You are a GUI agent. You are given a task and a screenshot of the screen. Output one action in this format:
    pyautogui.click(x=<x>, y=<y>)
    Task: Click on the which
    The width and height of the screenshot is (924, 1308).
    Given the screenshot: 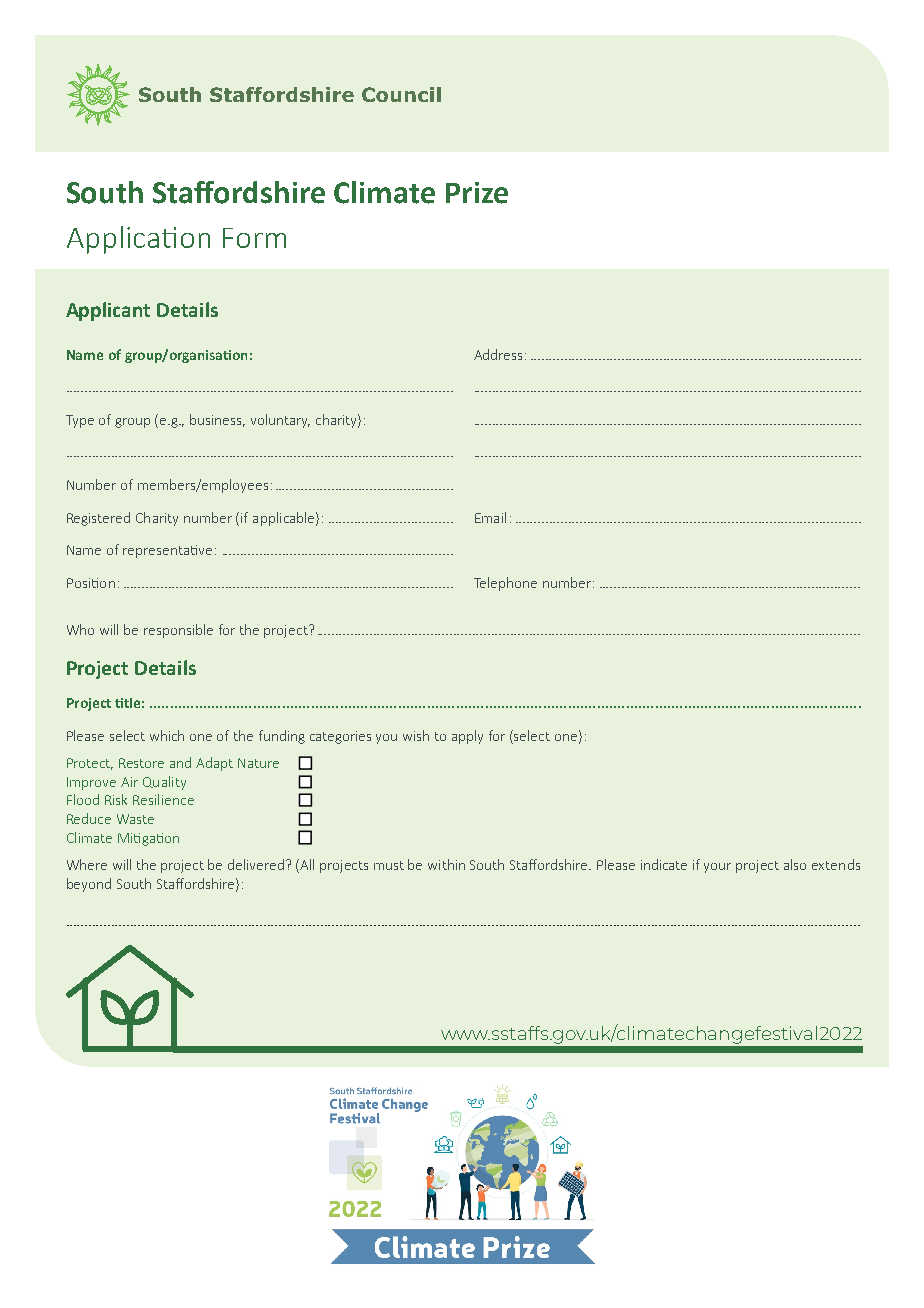 What is the action you would take?
    pyautogui.click(x=167, y=735)
